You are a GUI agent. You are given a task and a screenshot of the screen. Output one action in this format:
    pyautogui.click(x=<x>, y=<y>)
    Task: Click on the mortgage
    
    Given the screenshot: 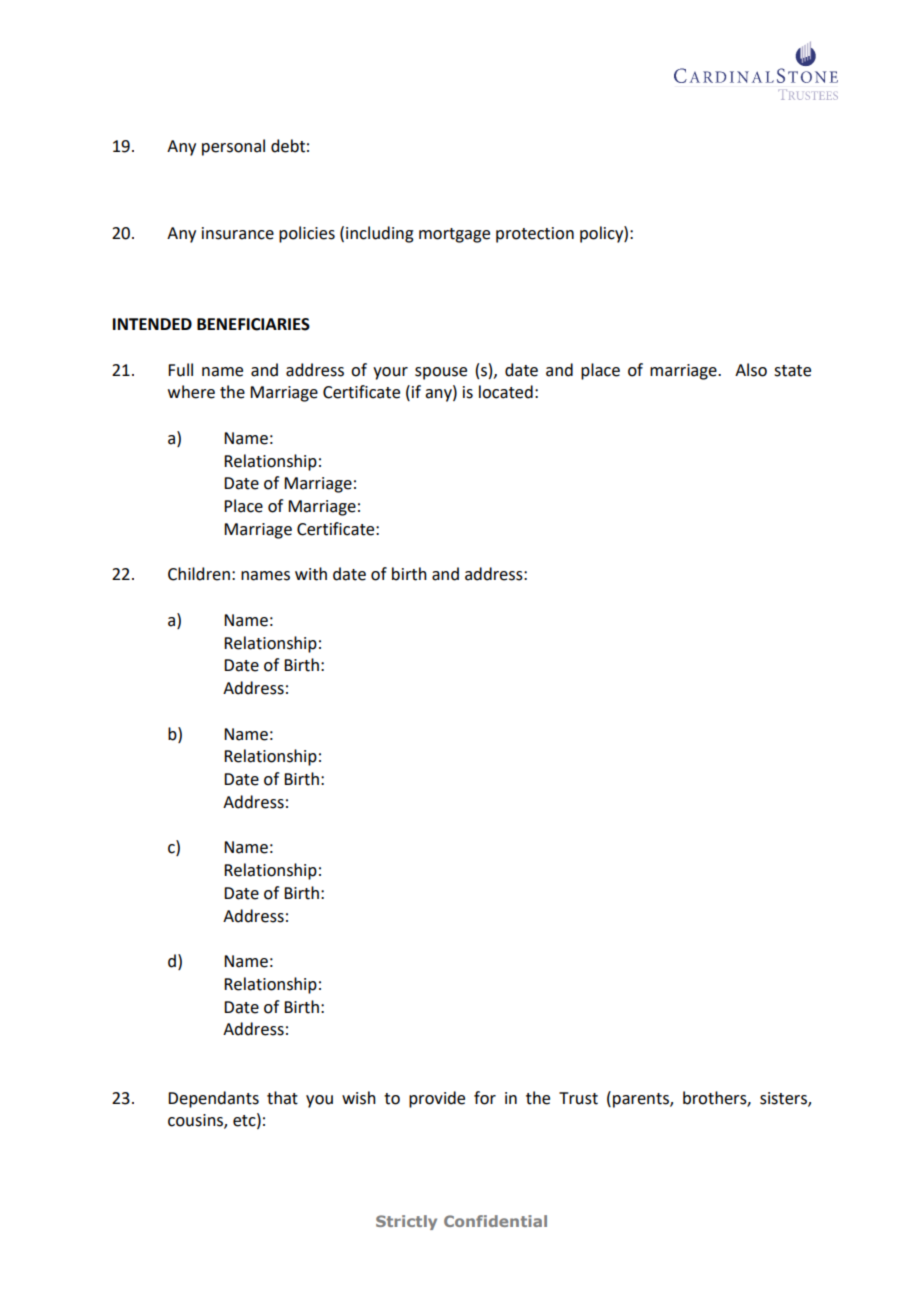 What is the action you would take?
    pyautogui.click(x=454, y=235)
